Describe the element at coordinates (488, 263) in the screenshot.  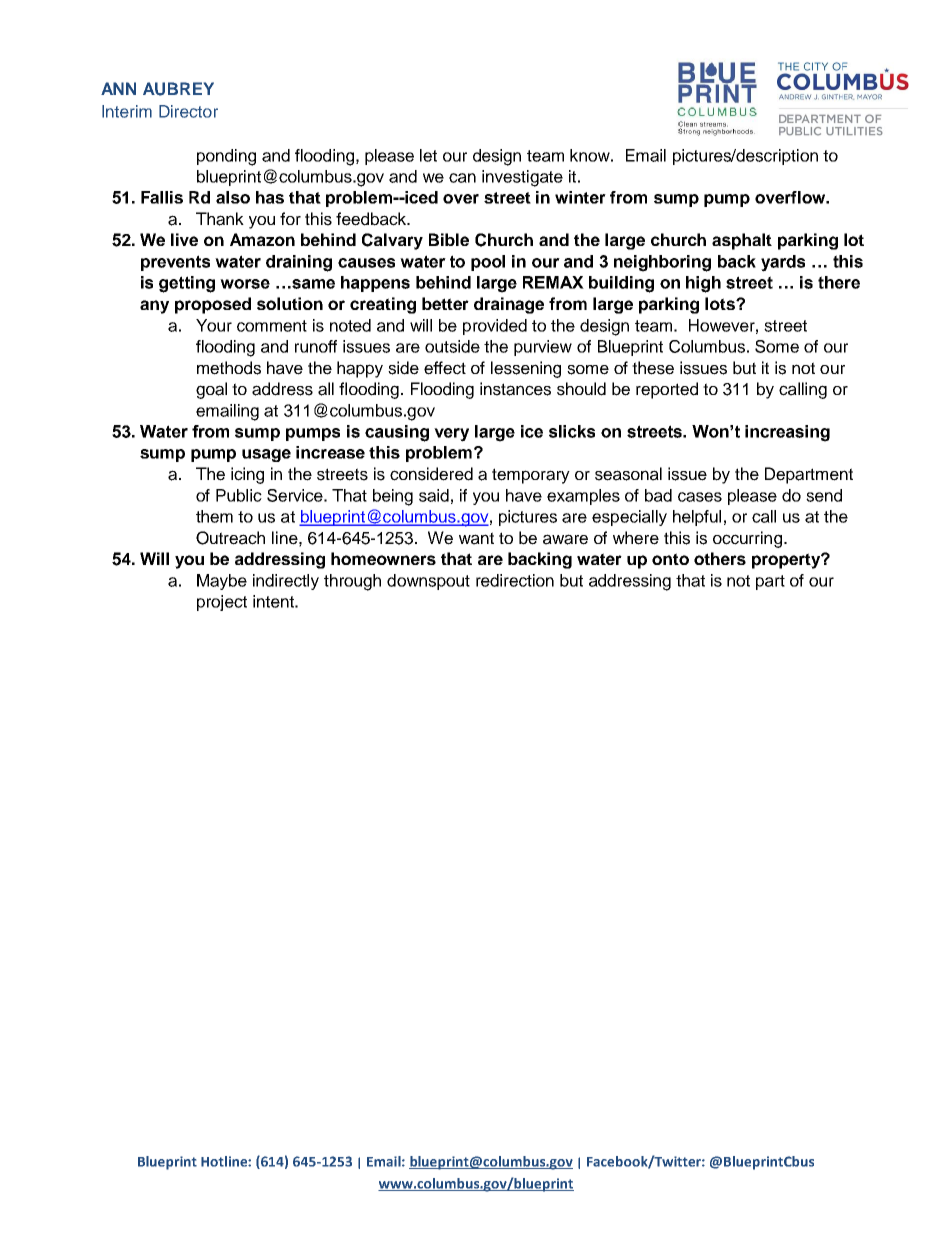
I see `pool` at that location.
